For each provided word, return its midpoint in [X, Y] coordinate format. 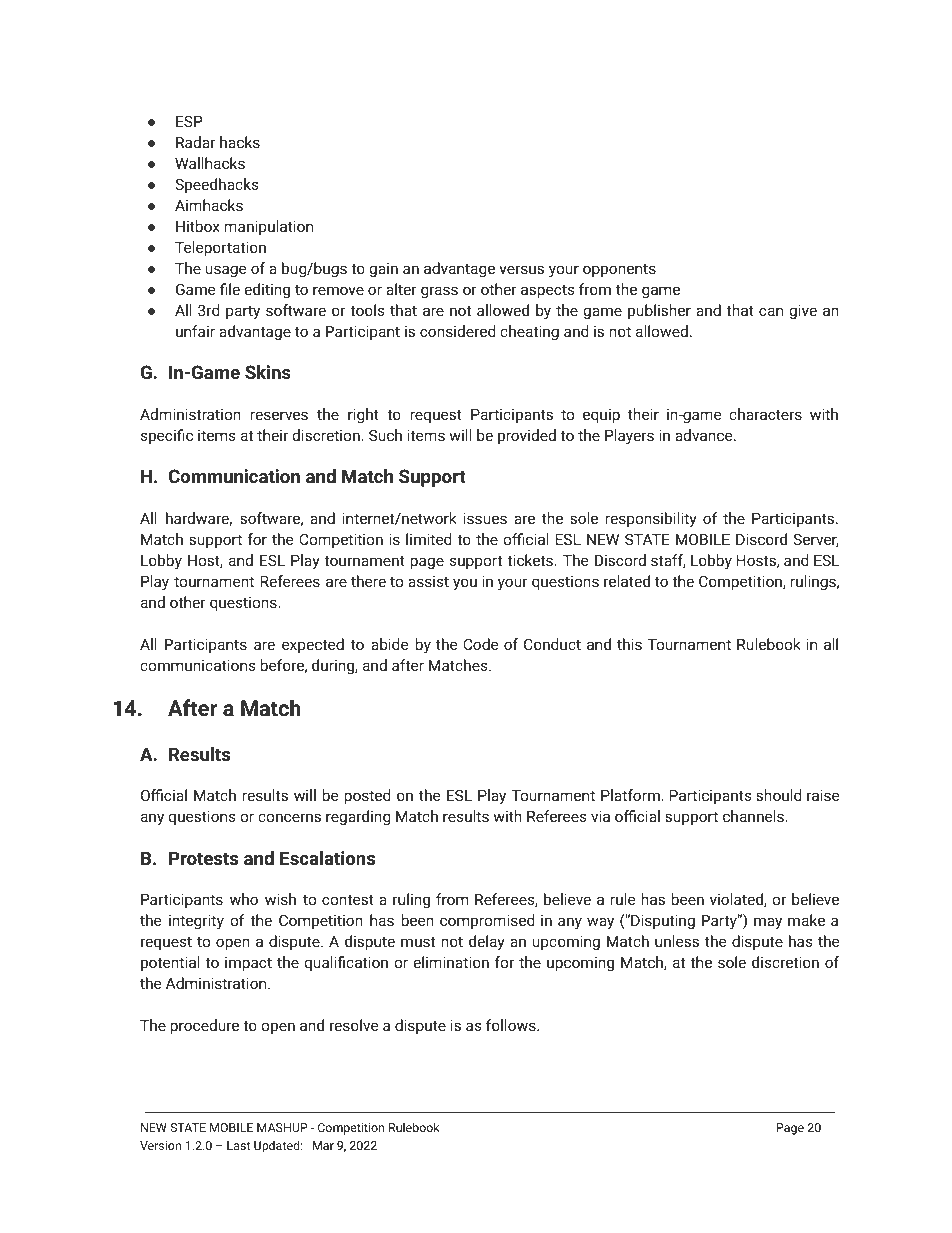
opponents [619, 270]
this [629, 644]
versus [521, 269]
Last [238, 1145]
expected [313, 645]
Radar [196, 142]
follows [512, 1025]
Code [480, 644]
